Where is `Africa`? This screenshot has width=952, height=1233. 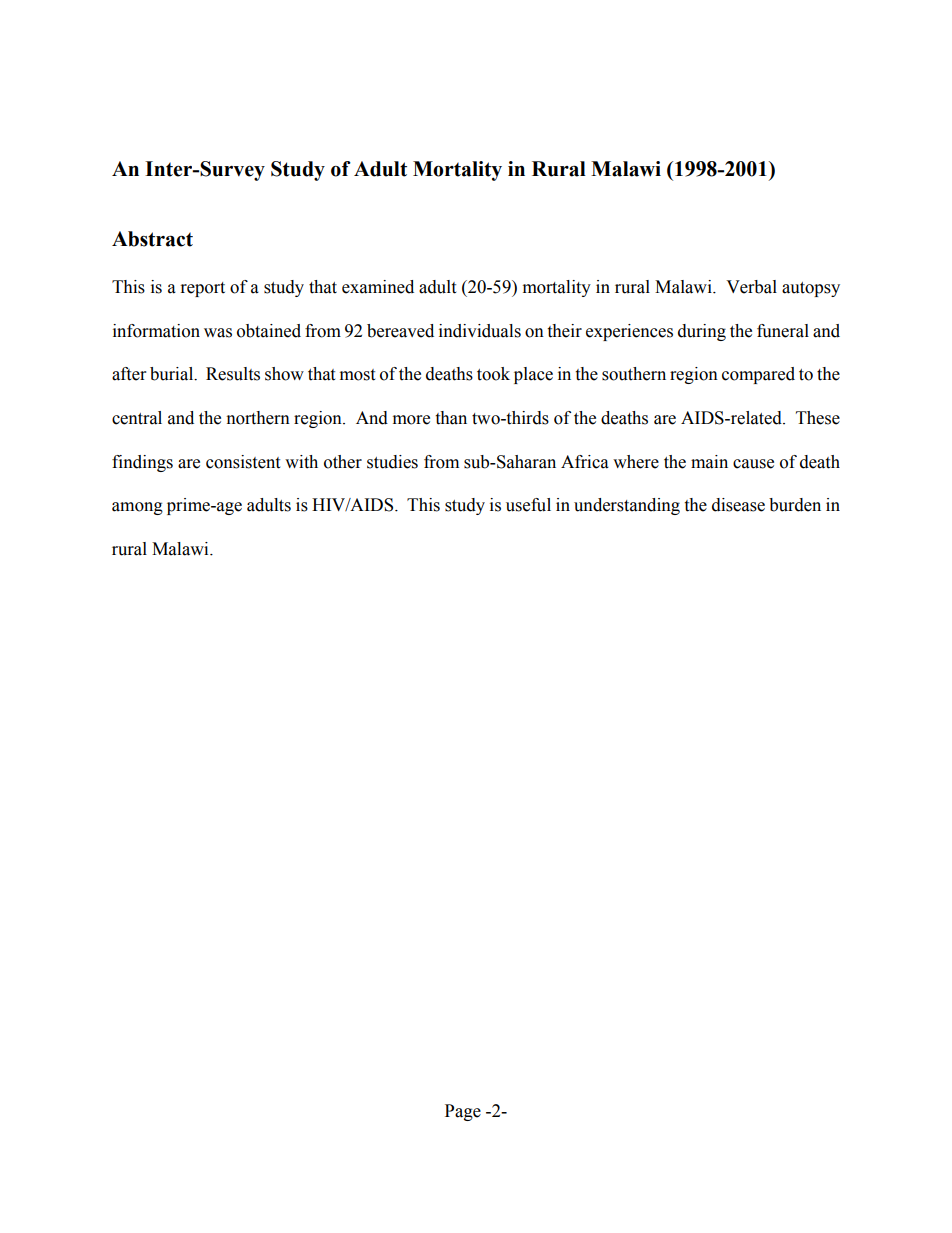
Africa is located at coordinates (585, 462).
